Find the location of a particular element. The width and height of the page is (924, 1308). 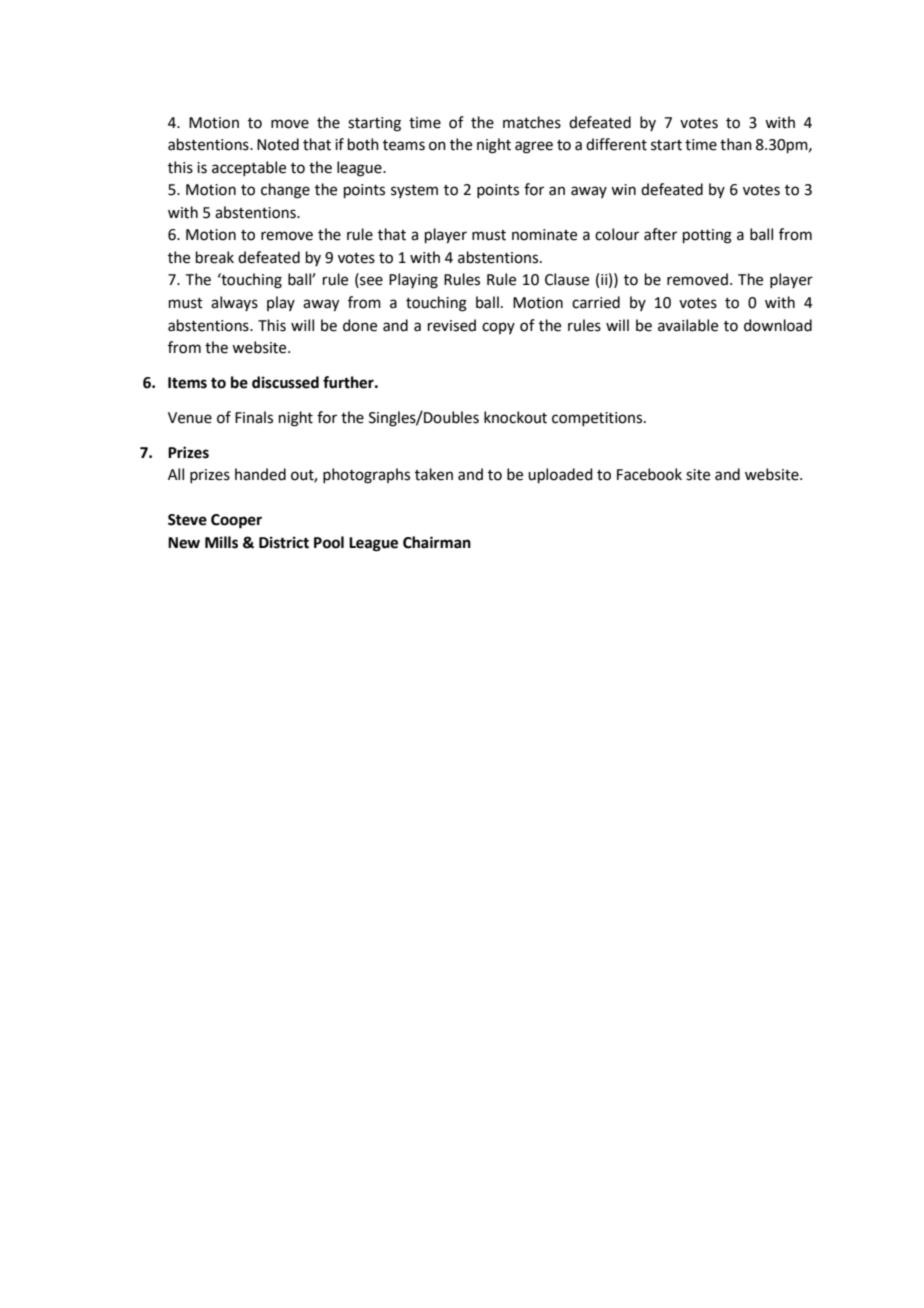

Noted is located at coordinates (278, 144).
